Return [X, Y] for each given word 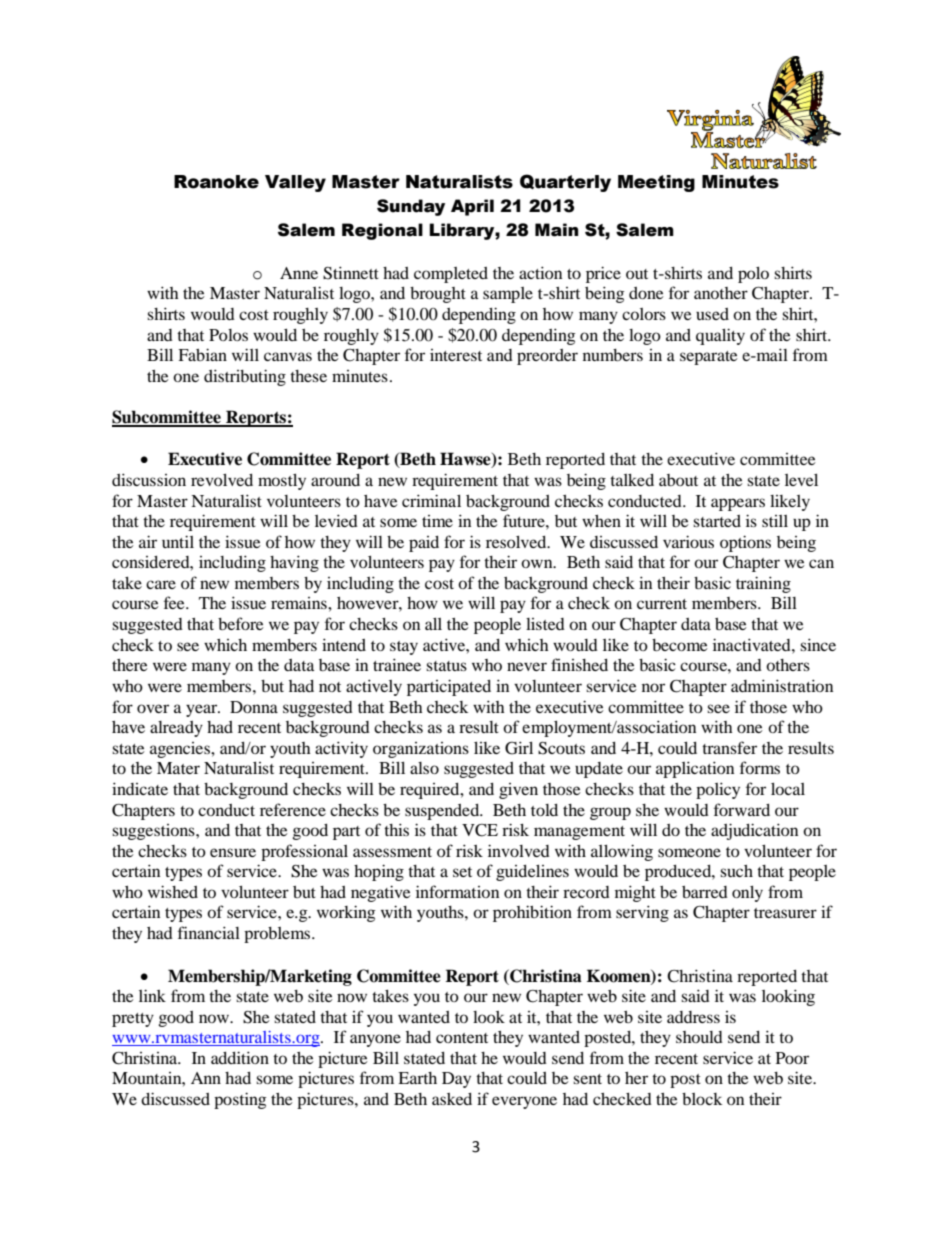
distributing [245, 377]
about [678, 480]
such [736, 871]
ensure [233, 852]
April [472, 207]
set [462, 872]
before [241, 623]
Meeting [656, 183]
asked [452, 1099]
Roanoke [216, 182]
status [446, 666]
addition [240, 1057]
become [680, 645]
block [702, 1099]
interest [456, 355]
